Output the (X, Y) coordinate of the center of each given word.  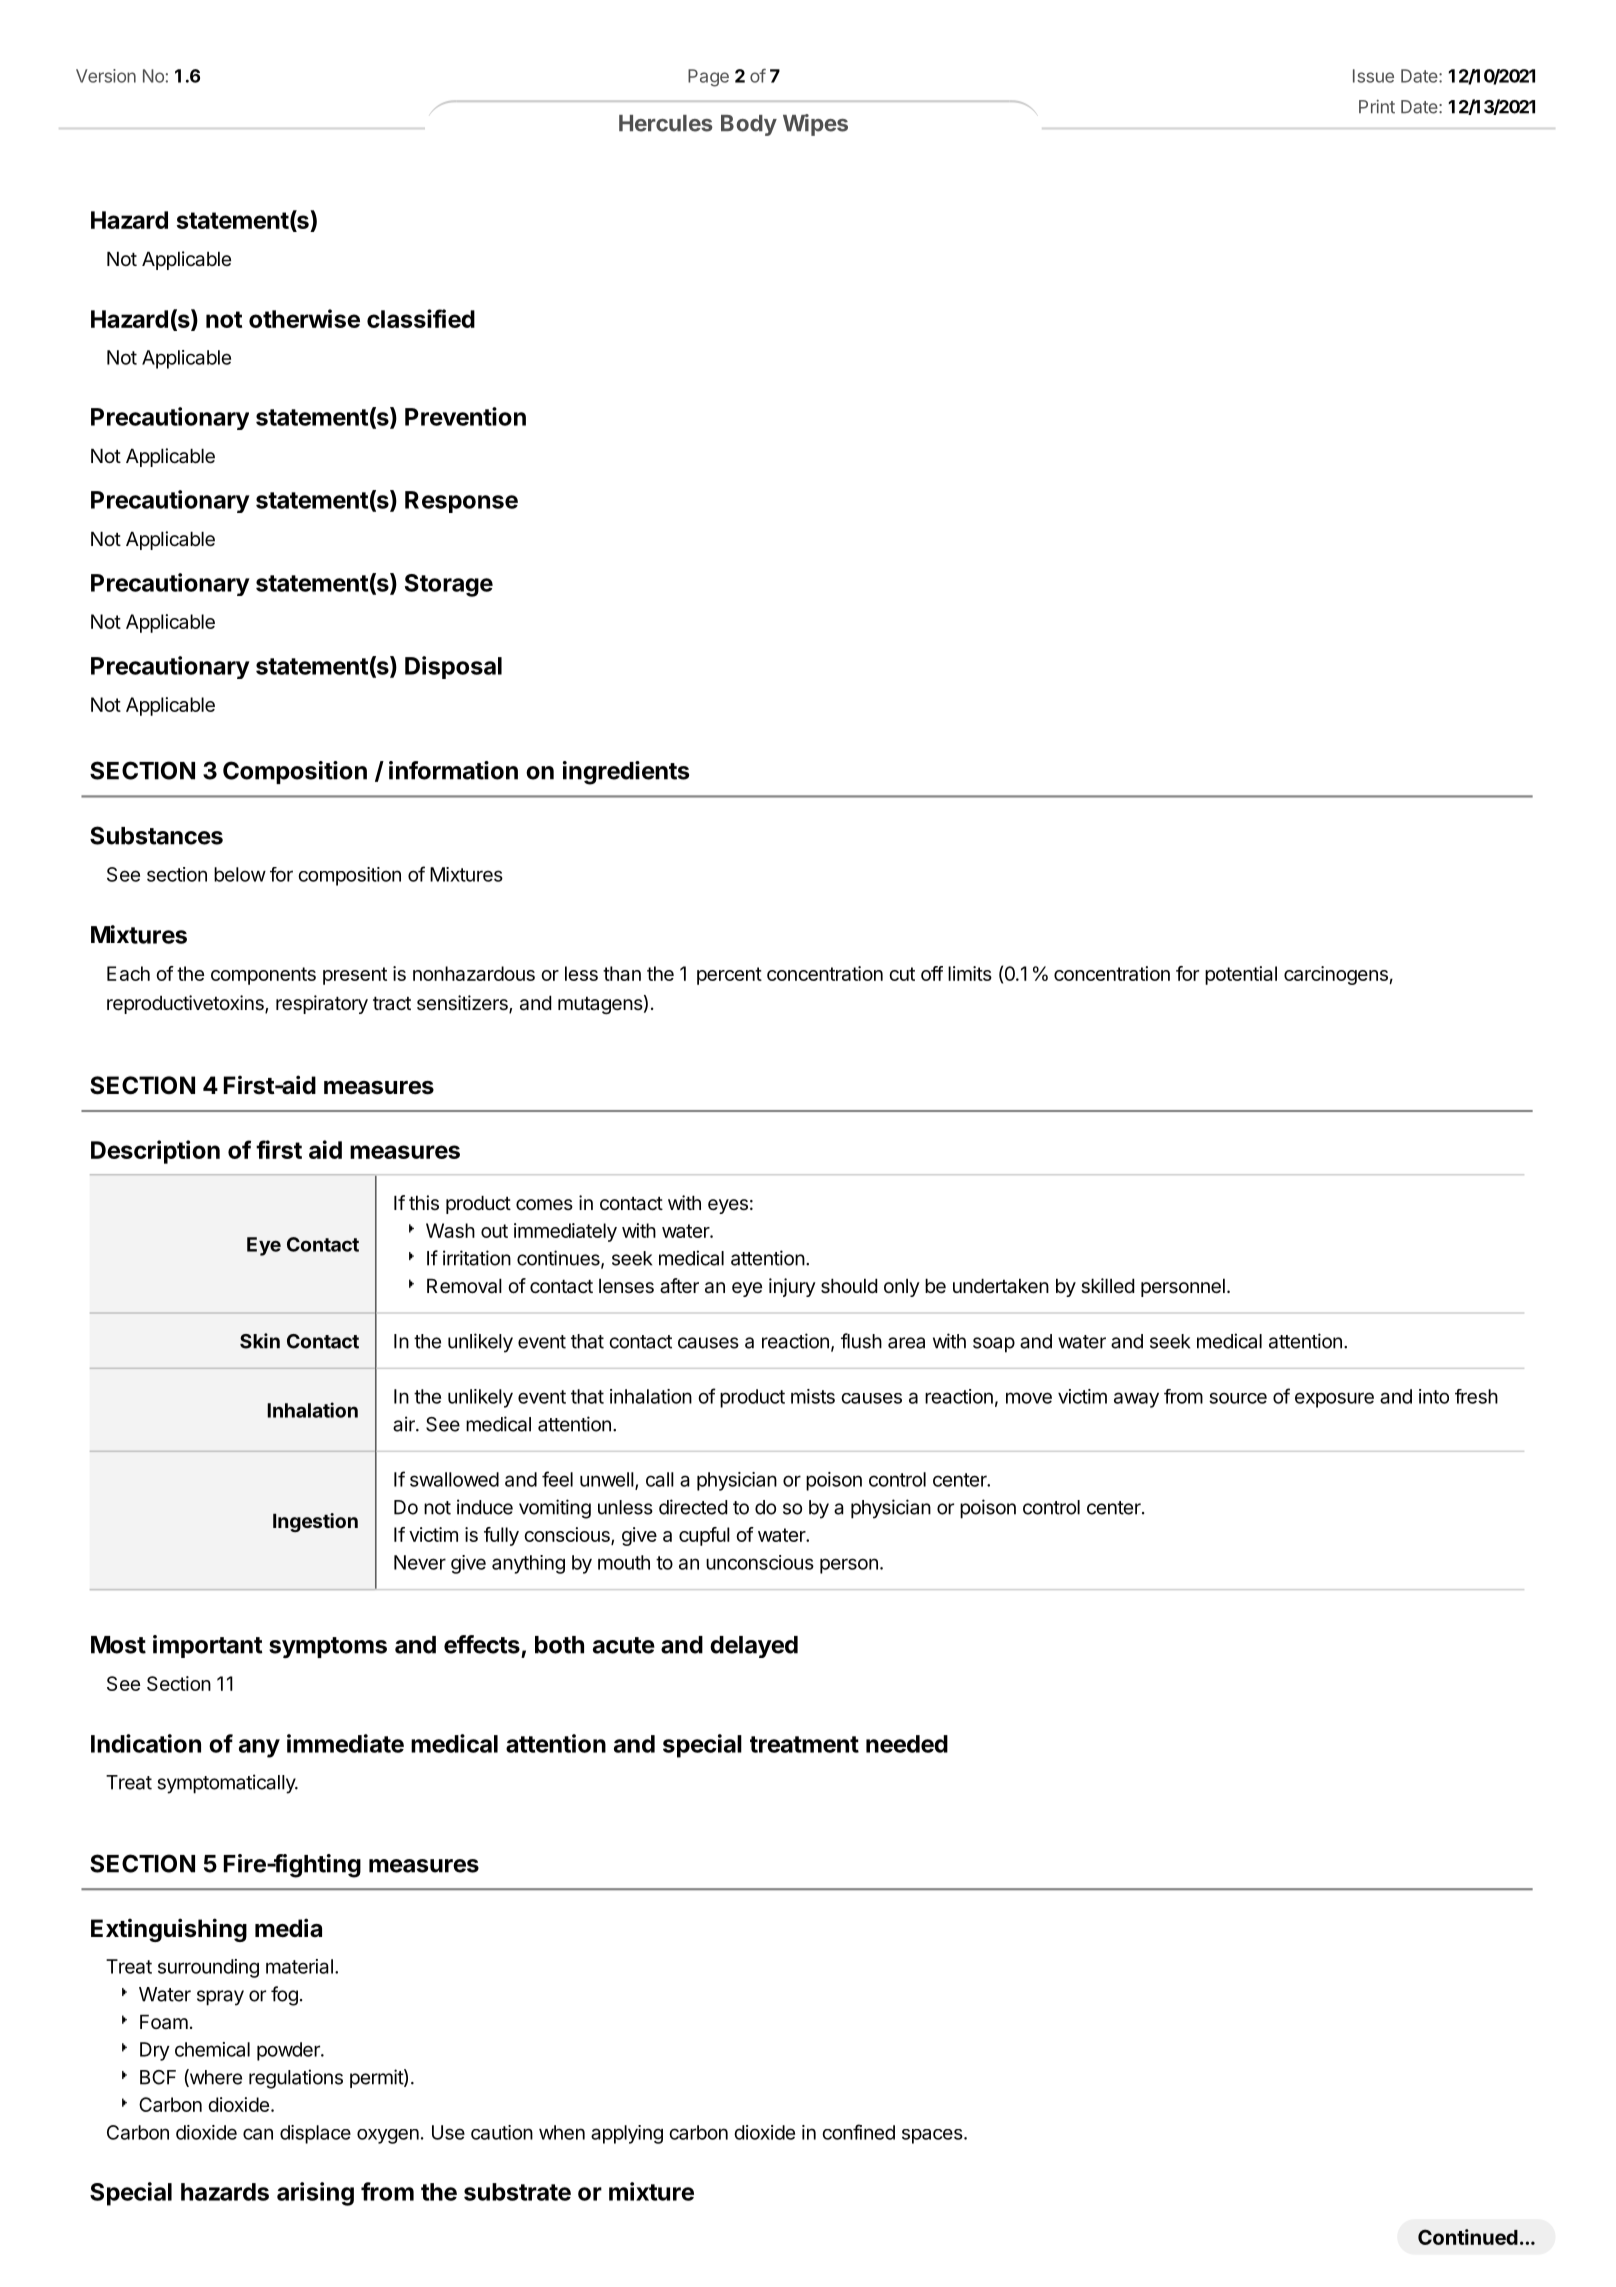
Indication (146, 1743)
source (1238, 1398)
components (263, 976)
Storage (449, 585)
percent (729, 976)
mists (813, 1396)
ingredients (626, 773)
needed (907, 1744)
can (258, 2134)
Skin (260, 1341)
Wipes (815, 125)
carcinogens (1336, 975)
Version (106, 76)
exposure (1334, 1400)
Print (1377, 107)
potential (1241, 975)
